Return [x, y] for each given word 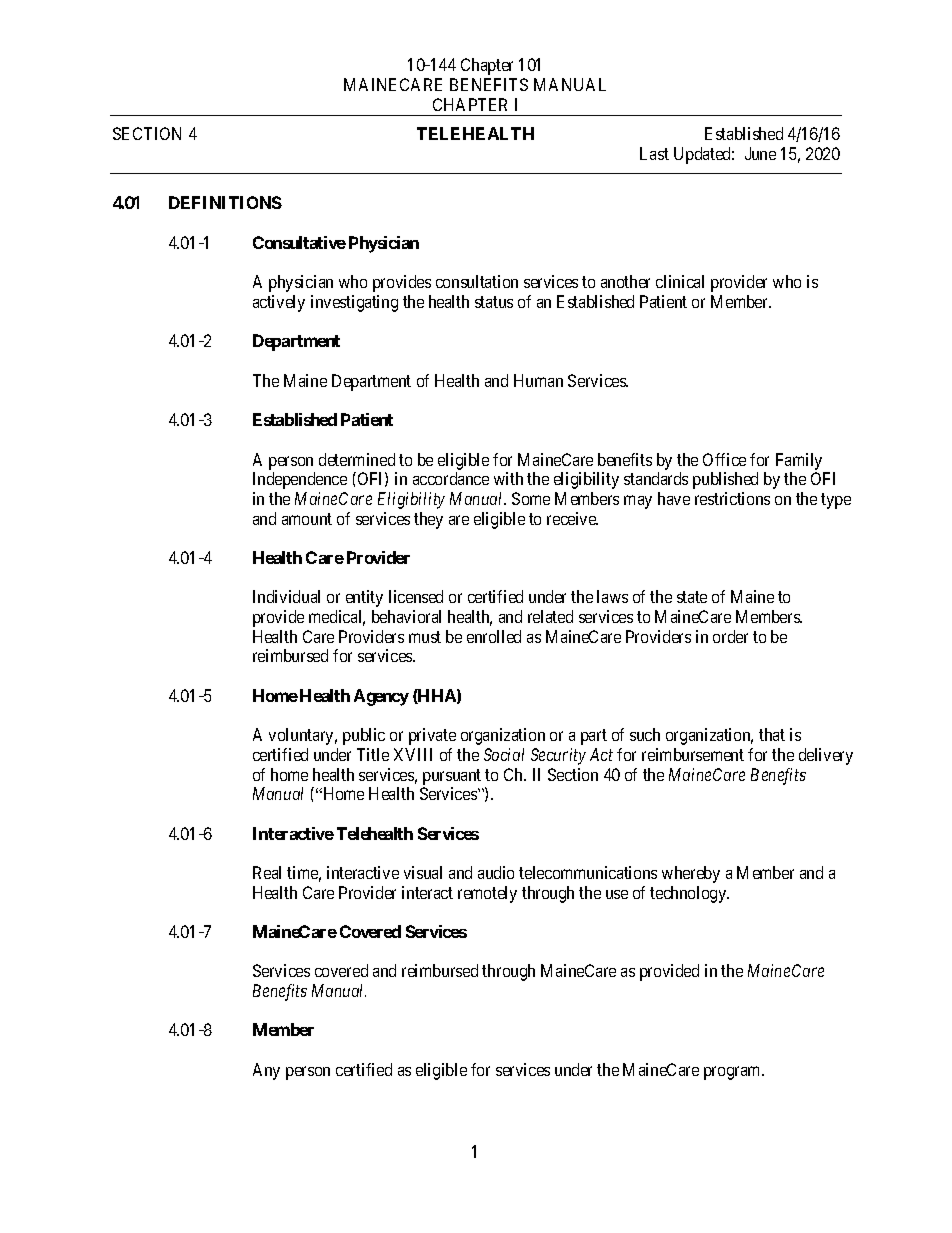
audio [496, 872]
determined [357, 459]
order [730, 636]
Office [724, 459]
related [550, 616]
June [760, 153]
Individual [286, 596]
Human [538, 380]
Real [267, 872]
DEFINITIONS [225, 202]
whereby [691, 874]
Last [654, 153]
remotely [487, 894]
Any [266, 1071]
